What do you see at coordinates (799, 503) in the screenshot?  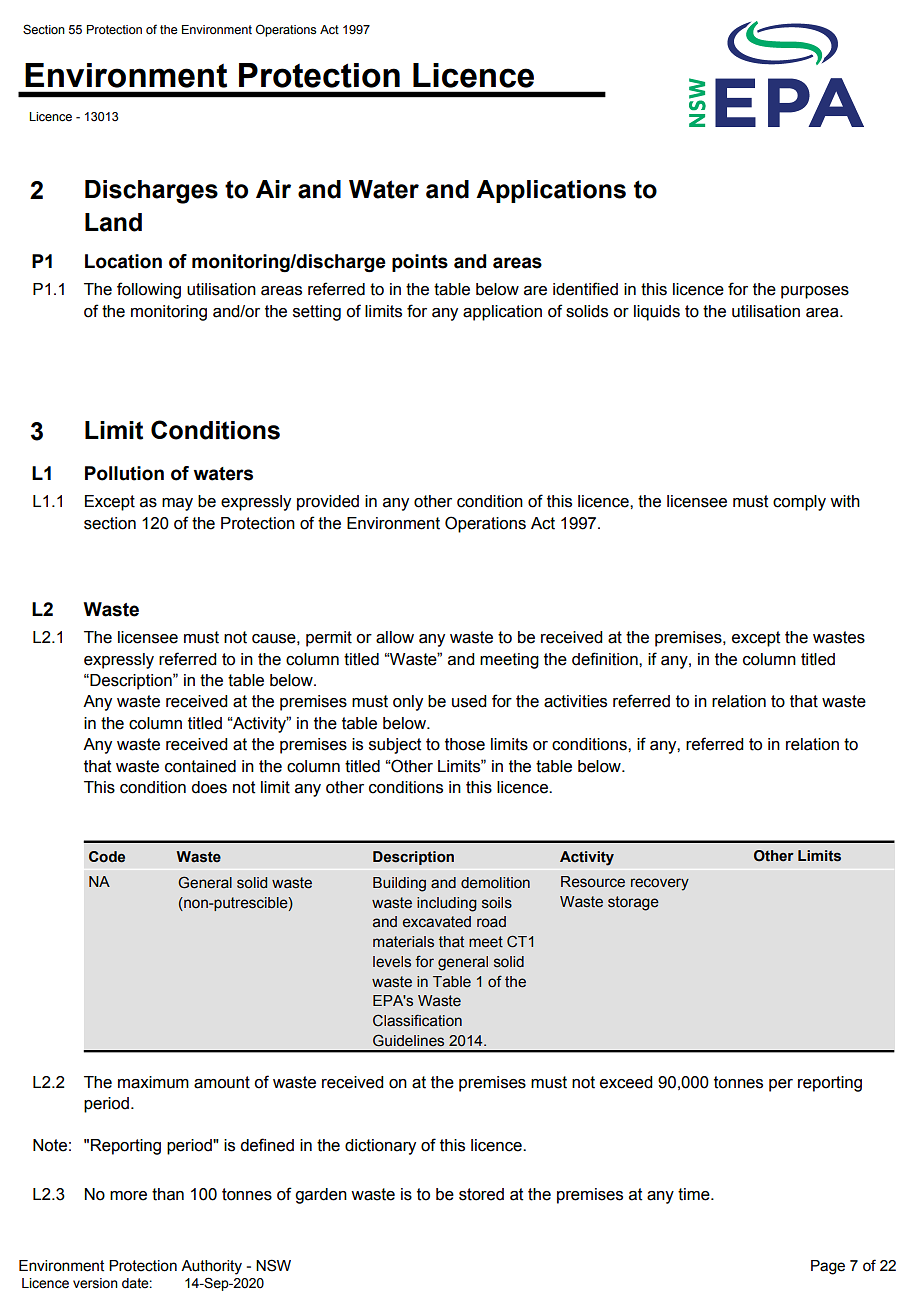 I see `comply` at bounding box center [799, 503].
